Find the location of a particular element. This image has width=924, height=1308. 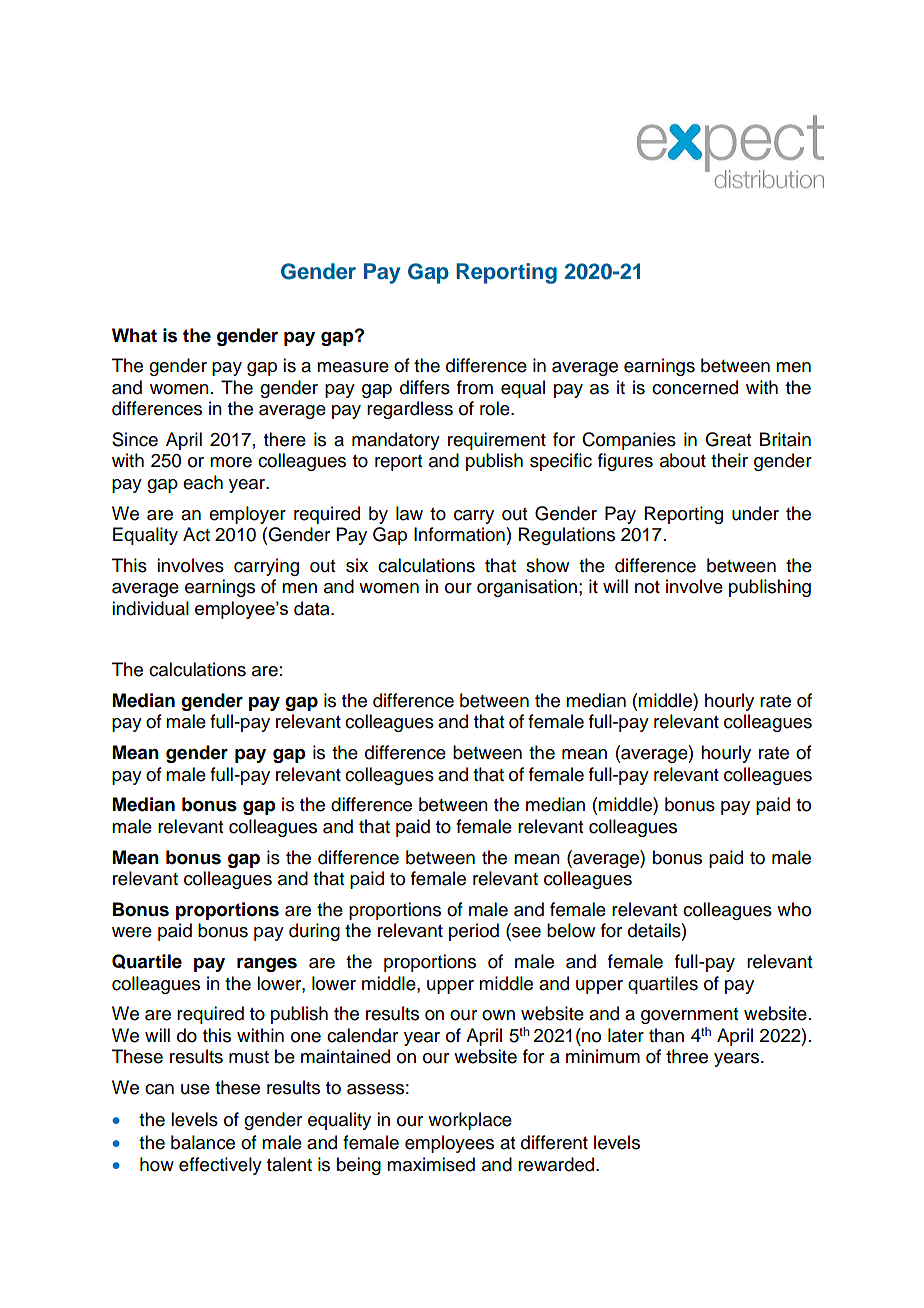

were is located at coordinates (132, 932).
